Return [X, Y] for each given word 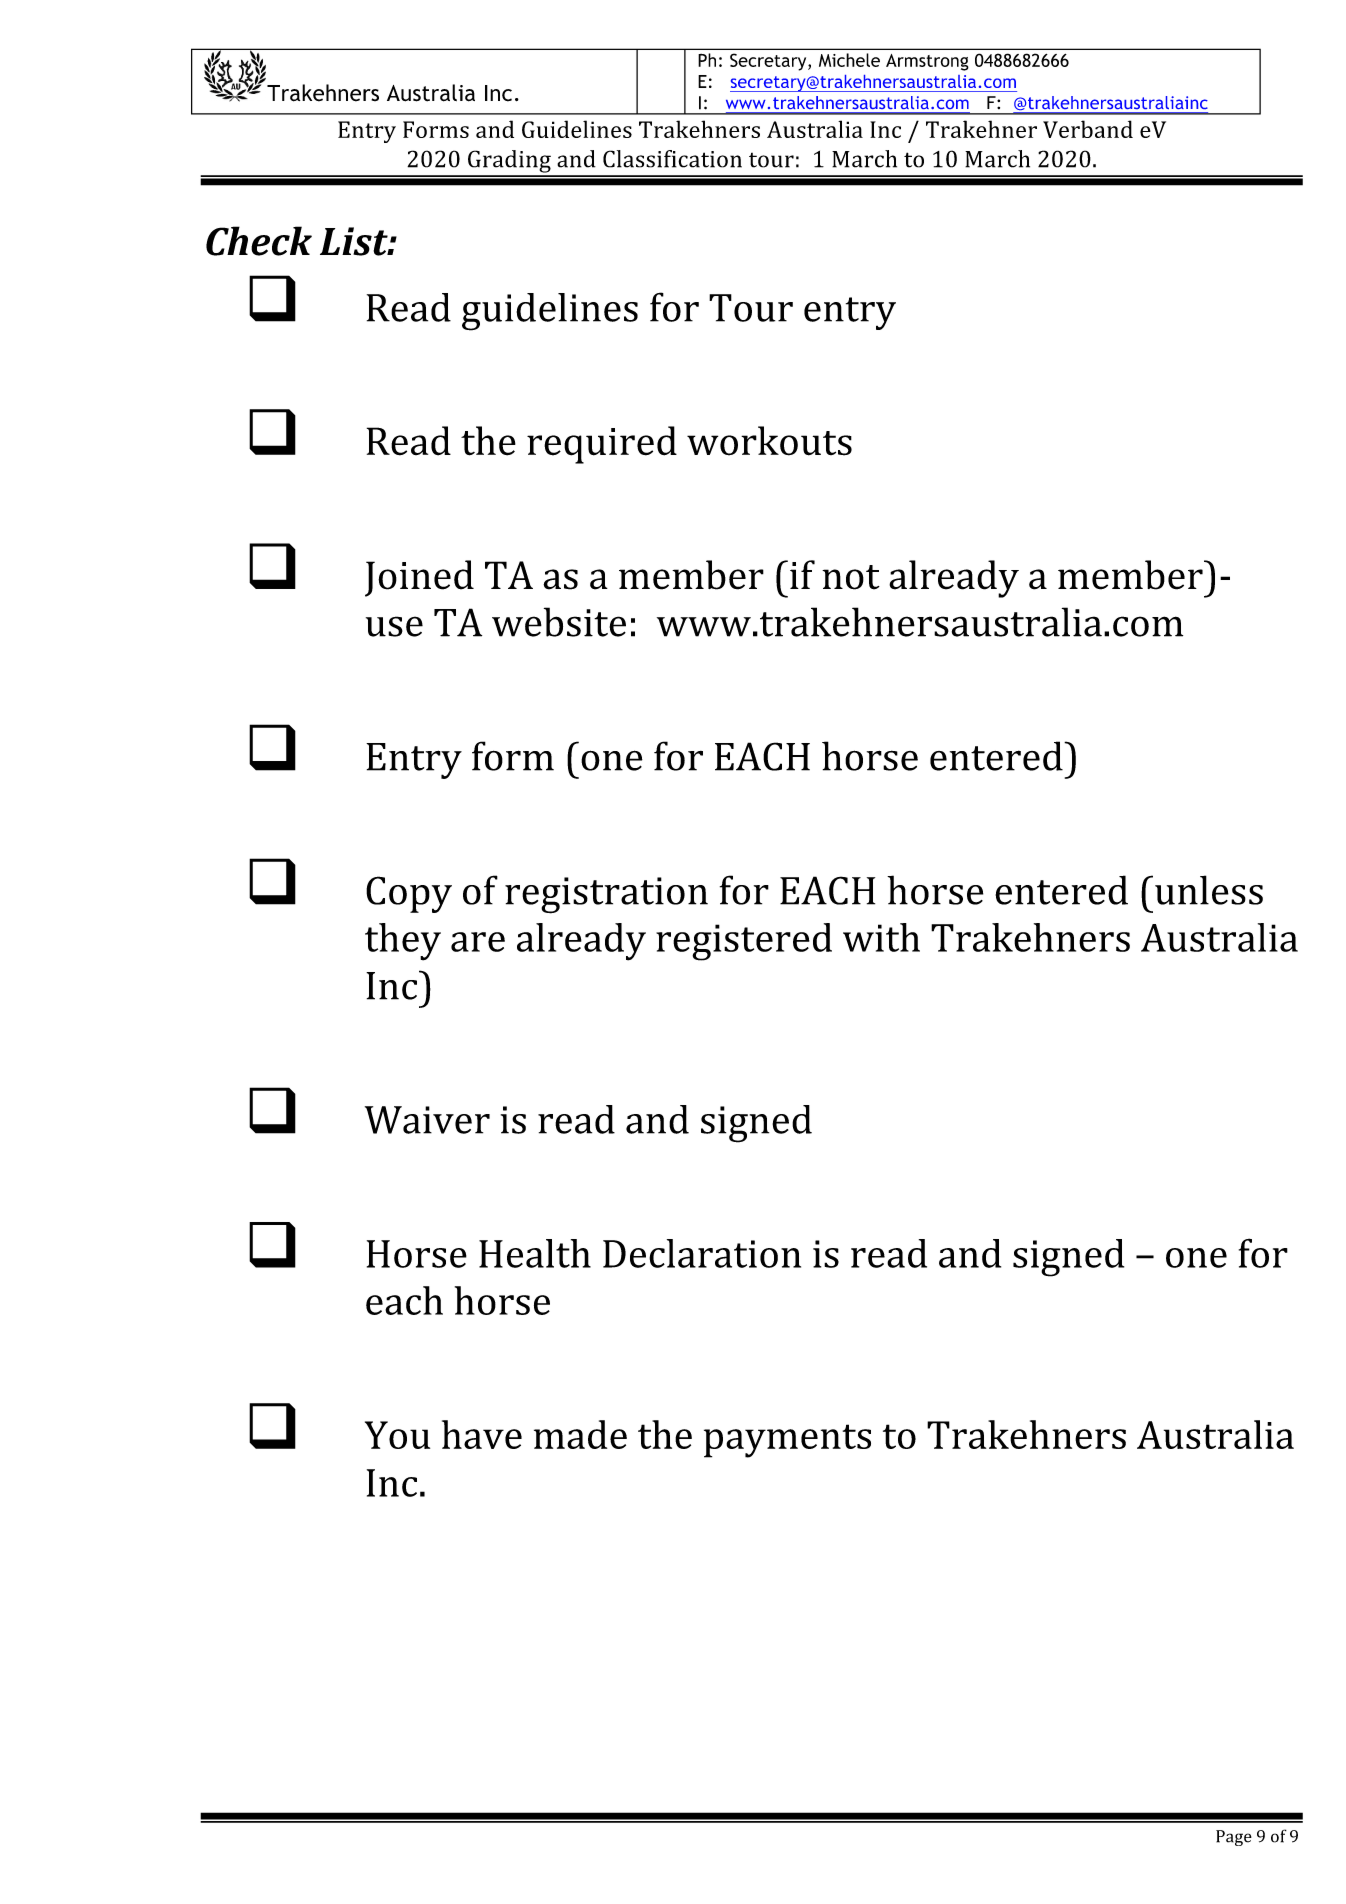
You [397, 1435]
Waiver [427, 1120]
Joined [419, 578]
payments [787, 1441]
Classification [672, 159]
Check [259, 241]
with [881, 937]
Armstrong [927, 62]
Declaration [702, 1253]
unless [1209, 890]
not [851, 577]
